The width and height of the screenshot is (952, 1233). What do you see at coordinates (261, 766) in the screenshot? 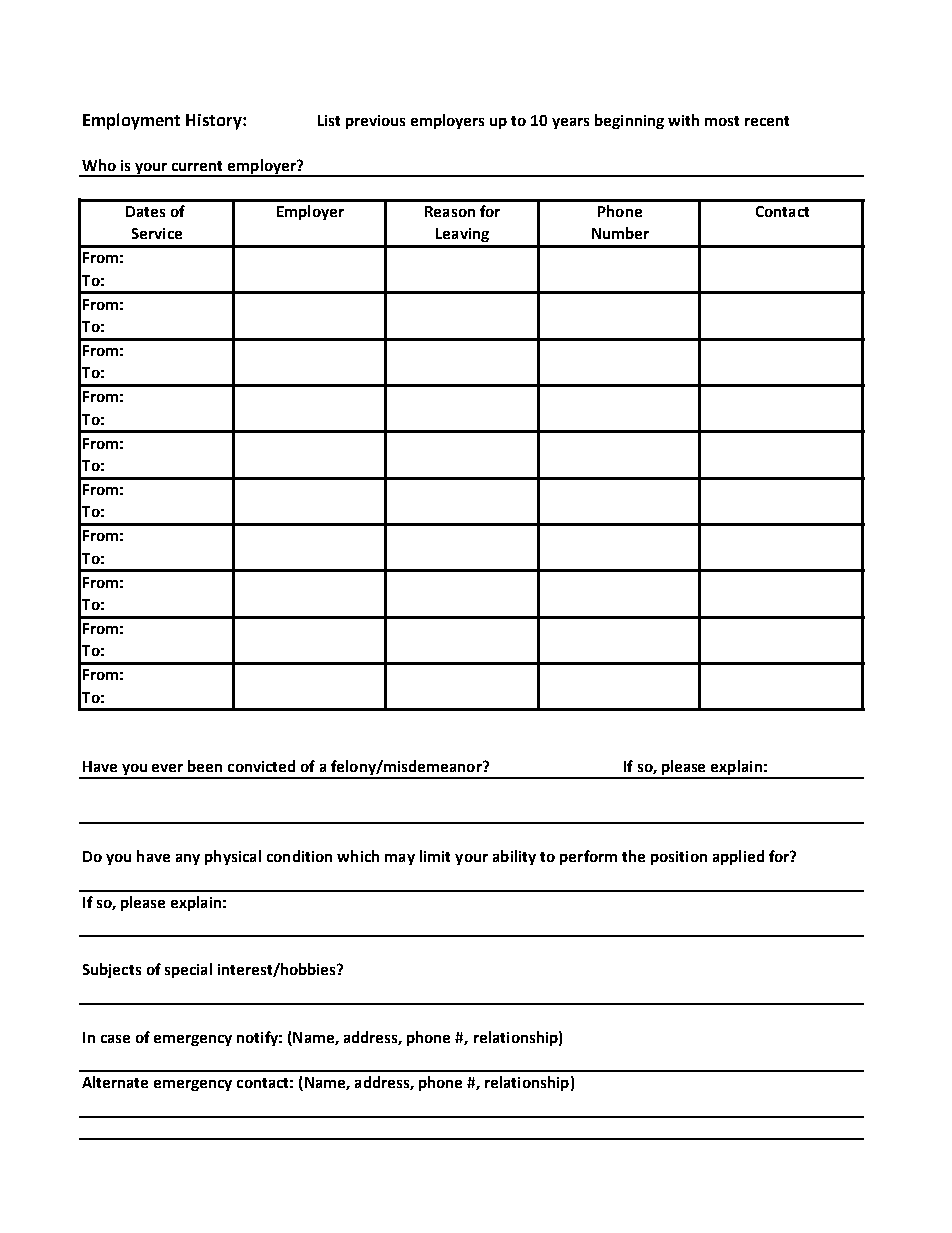
I see `convicted` at bounding box center [261, 766].
